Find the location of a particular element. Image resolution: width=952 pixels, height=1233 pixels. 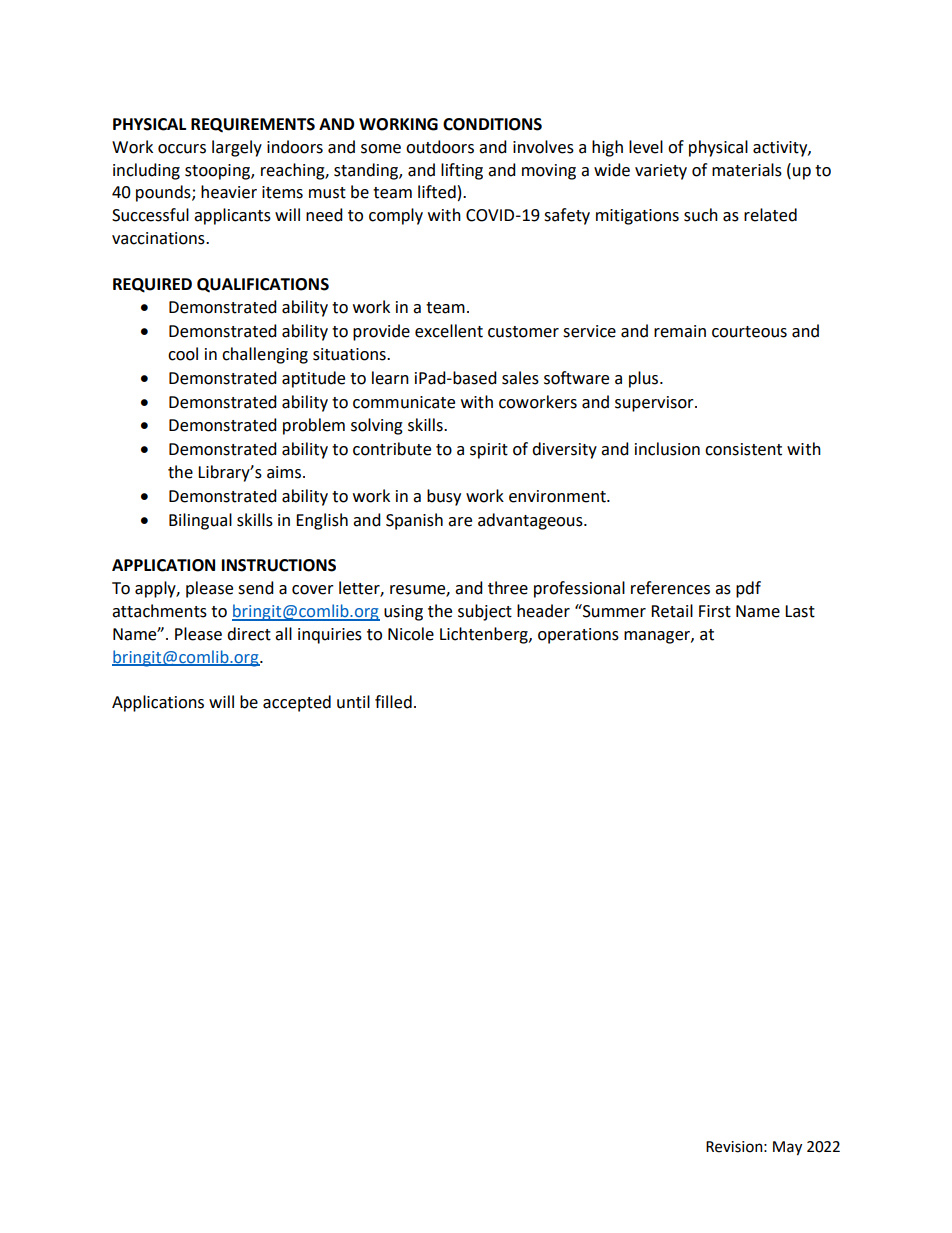

spirit is located at coordinates (489, 451).
